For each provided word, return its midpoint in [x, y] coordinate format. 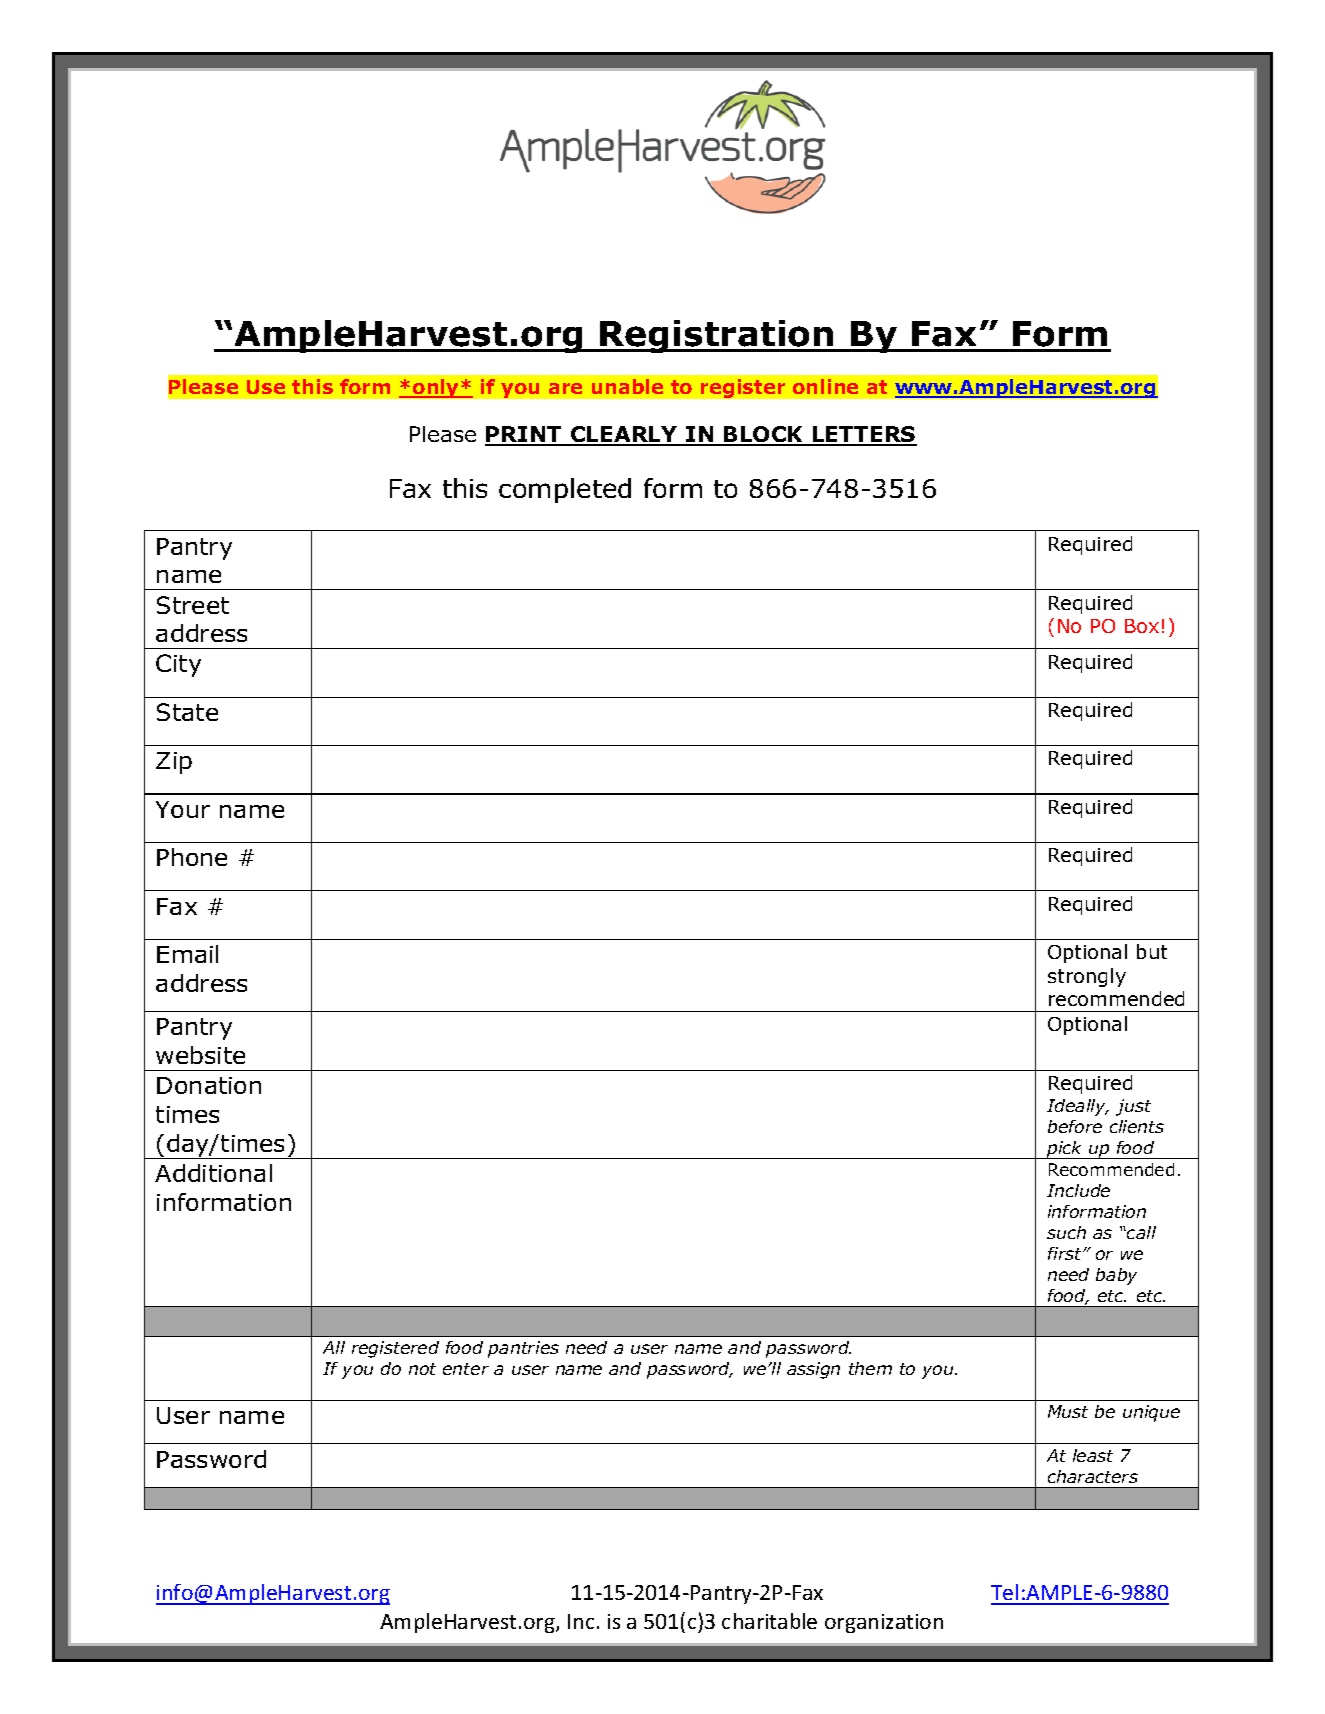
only [436, 388]
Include [1078, 1190]
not [422, 1369]
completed [565, 490]
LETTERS [864, 435]
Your [183, 809]
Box [1142, 626]
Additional [213, 1173]
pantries [523, 1349]
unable [627, 386]
